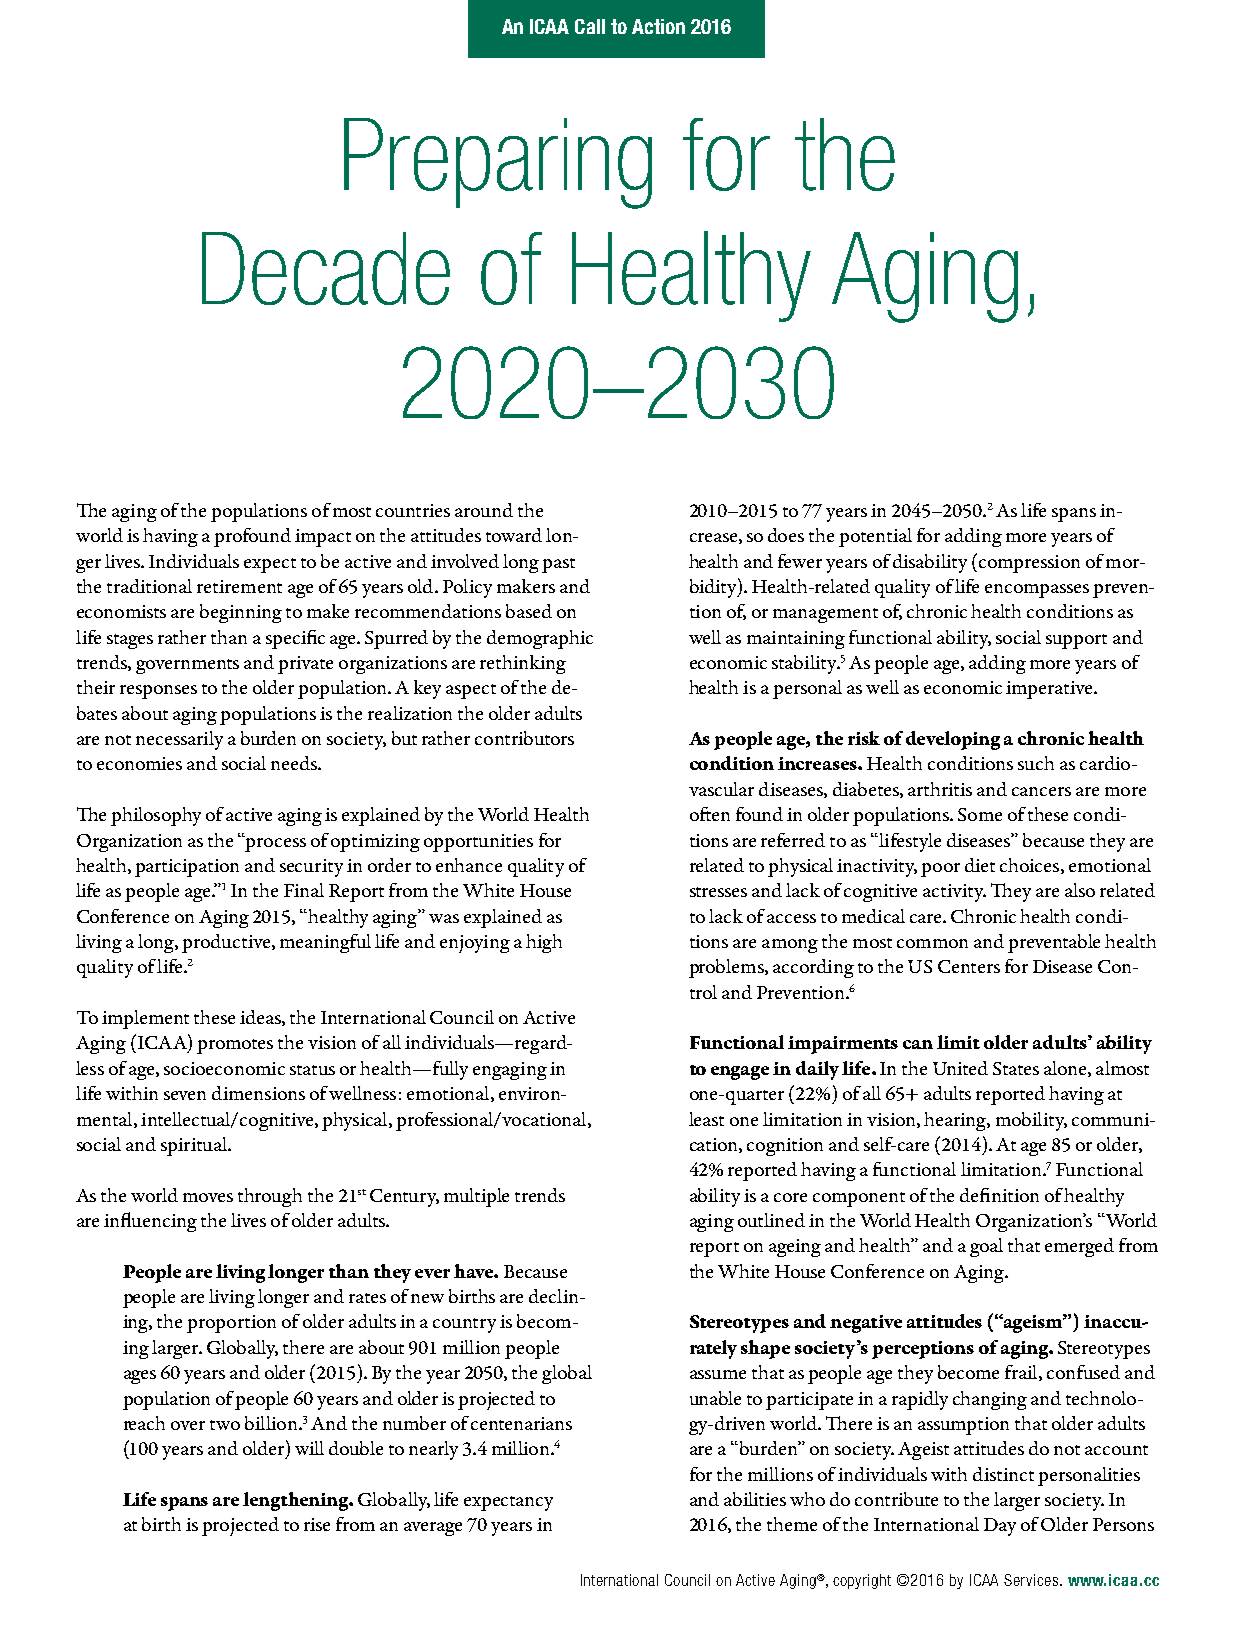 The height and width of the screenshot is (1636, 1236). Describe the element at coordinates (1000, 1527) in the screenshot. I see `Day` at that location.
